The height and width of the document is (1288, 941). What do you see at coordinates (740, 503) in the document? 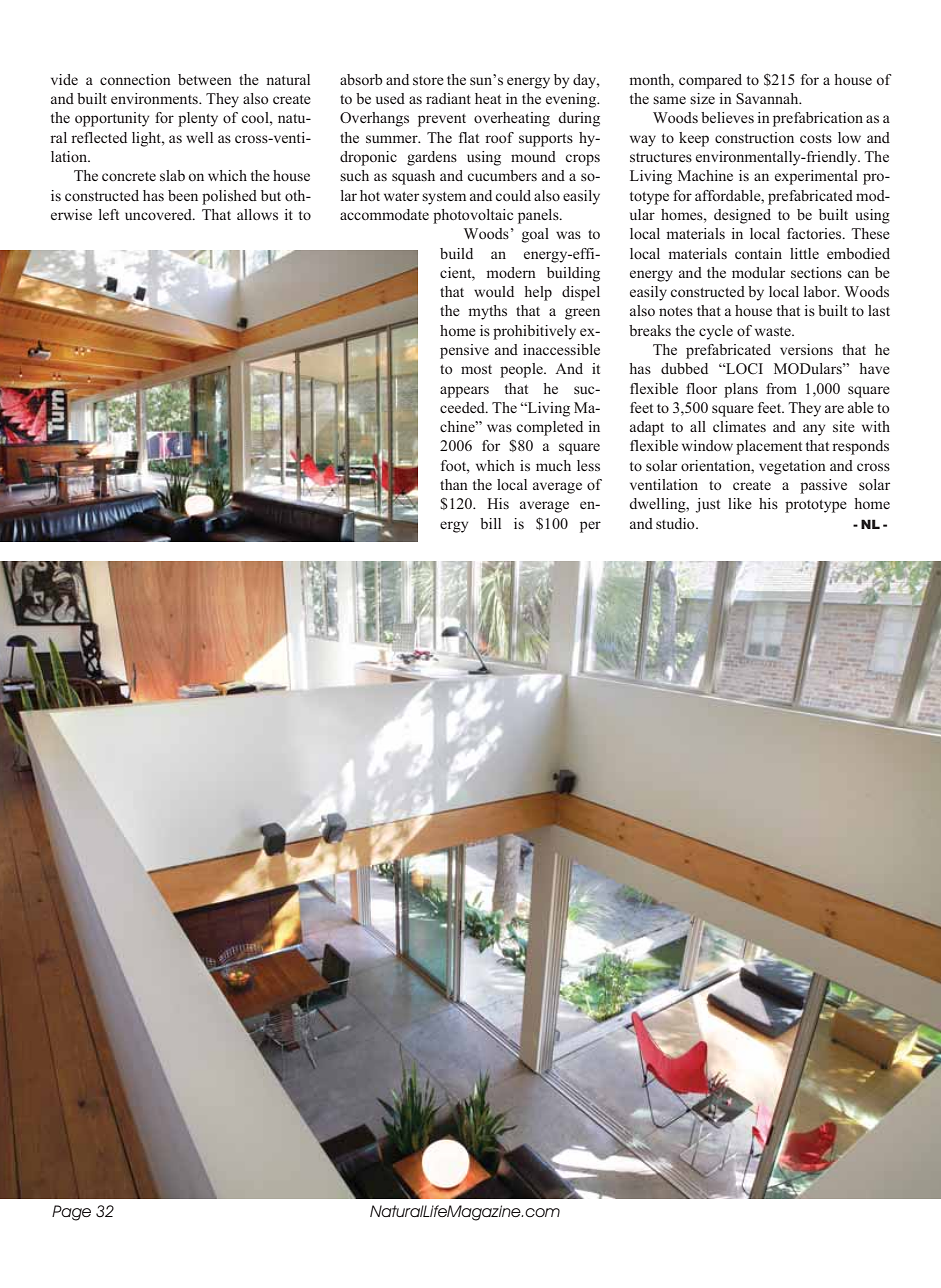
I see `like` at bounding box center [740, 503].
